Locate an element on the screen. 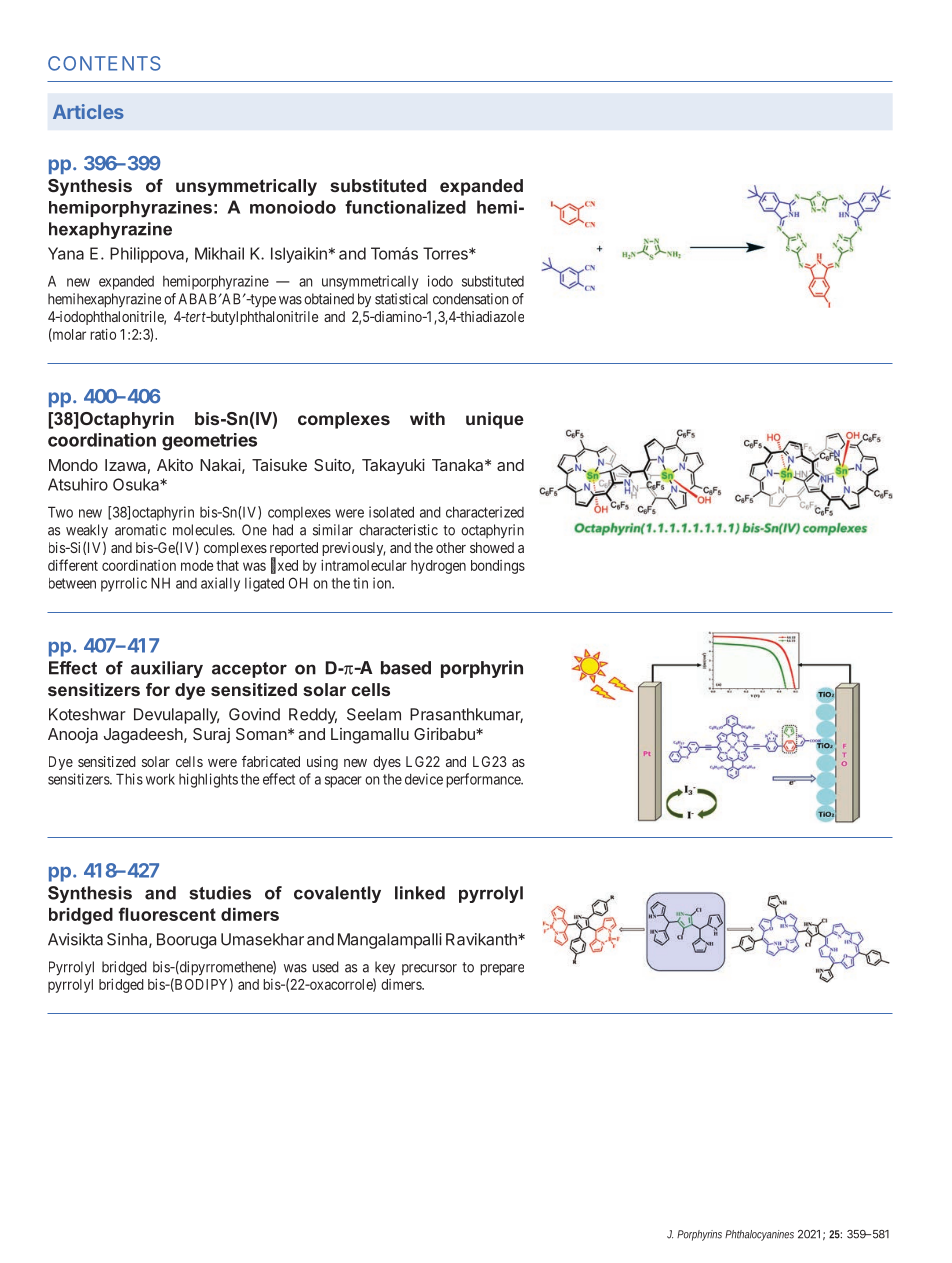 The image size is (952, 1263). functionalized is located at coordinates (405, 207).
